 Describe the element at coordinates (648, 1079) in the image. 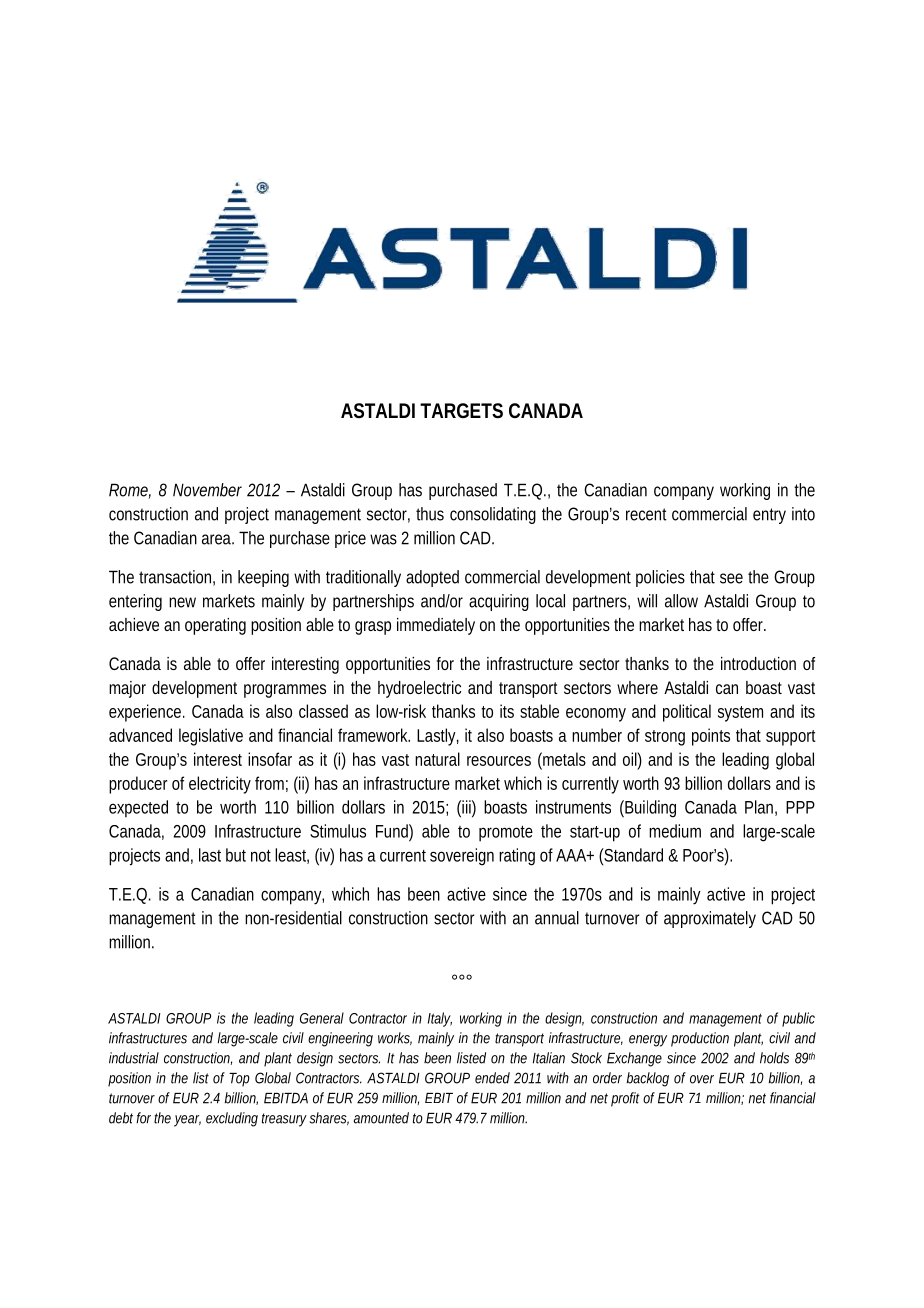

I see `backlog` at that location.
